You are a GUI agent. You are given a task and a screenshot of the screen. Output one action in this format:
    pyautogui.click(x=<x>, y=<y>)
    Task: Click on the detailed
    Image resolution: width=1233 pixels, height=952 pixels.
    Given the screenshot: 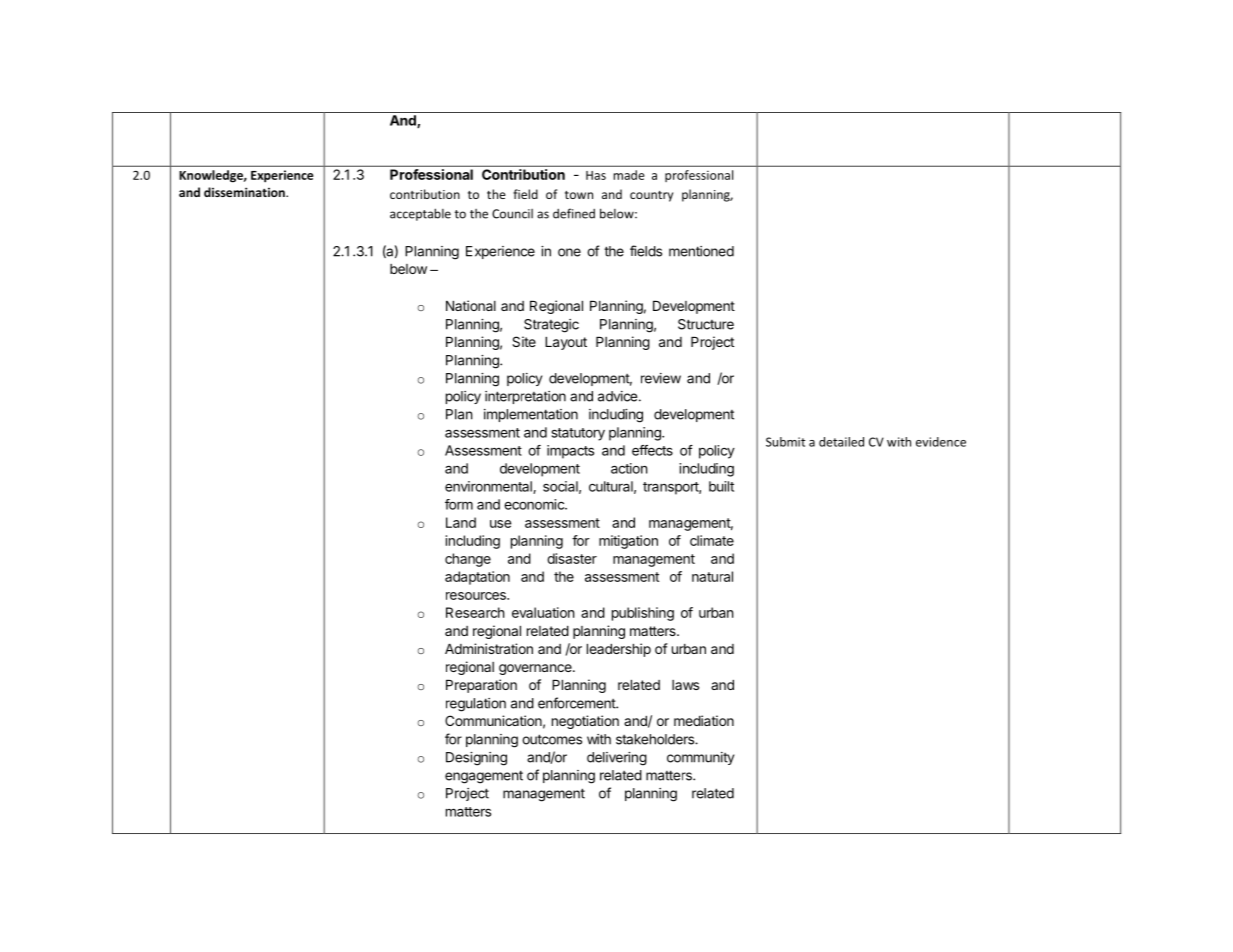 What is the action you would take?
    pyautogui.click(x=841, y=442)
